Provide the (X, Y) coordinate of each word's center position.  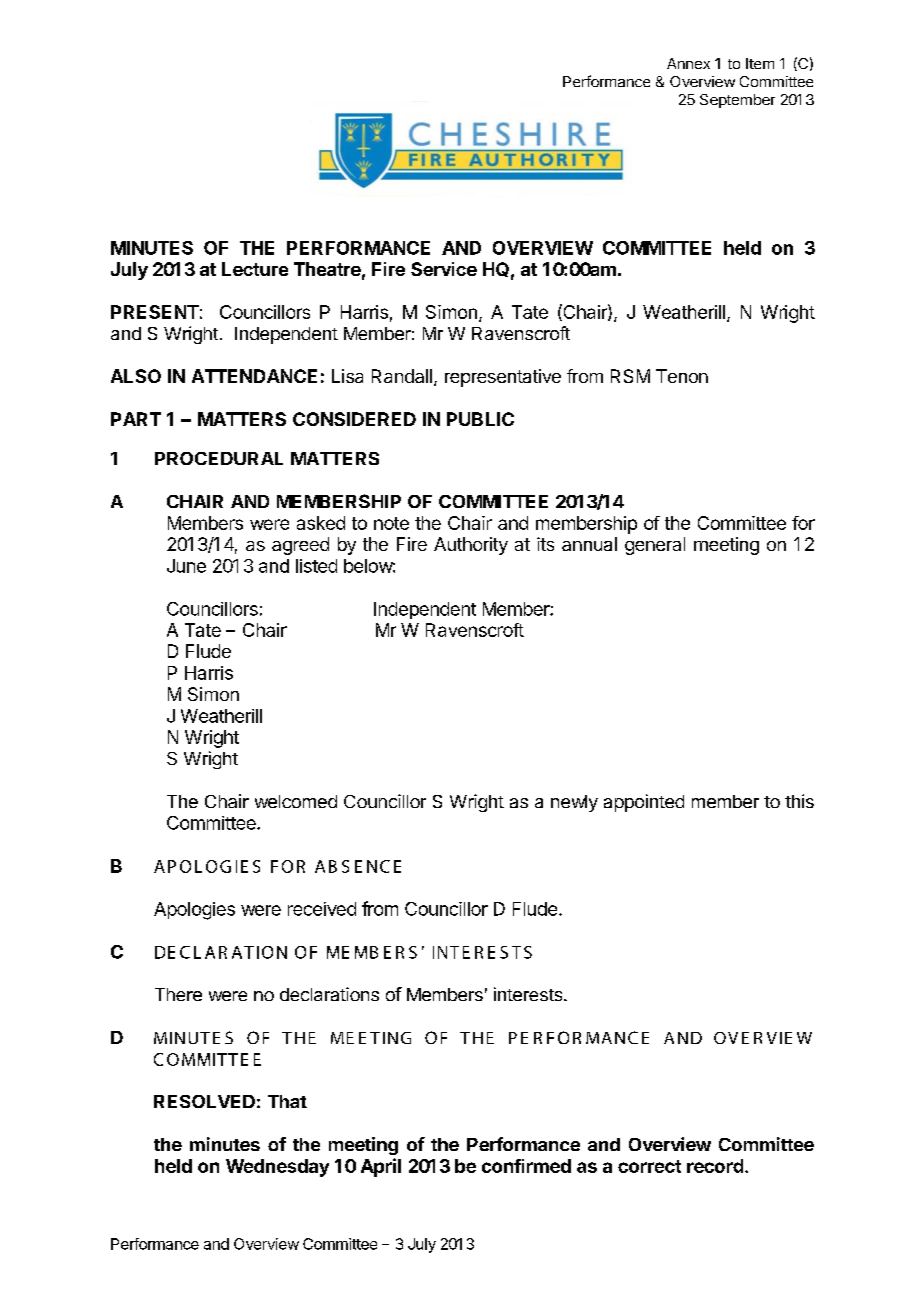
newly (574, 803)
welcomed (296, 801)
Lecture (255, 269)
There (178, 994)
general (655, 546)
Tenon (682, 376)
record (715, 1166)
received (322, 909)
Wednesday (277, 1168)
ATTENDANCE (254, 376)
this (799, 801)
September (737, 101)
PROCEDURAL (219, 458)
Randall (402, 376)
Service (444, 269)
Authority (471, 546)
